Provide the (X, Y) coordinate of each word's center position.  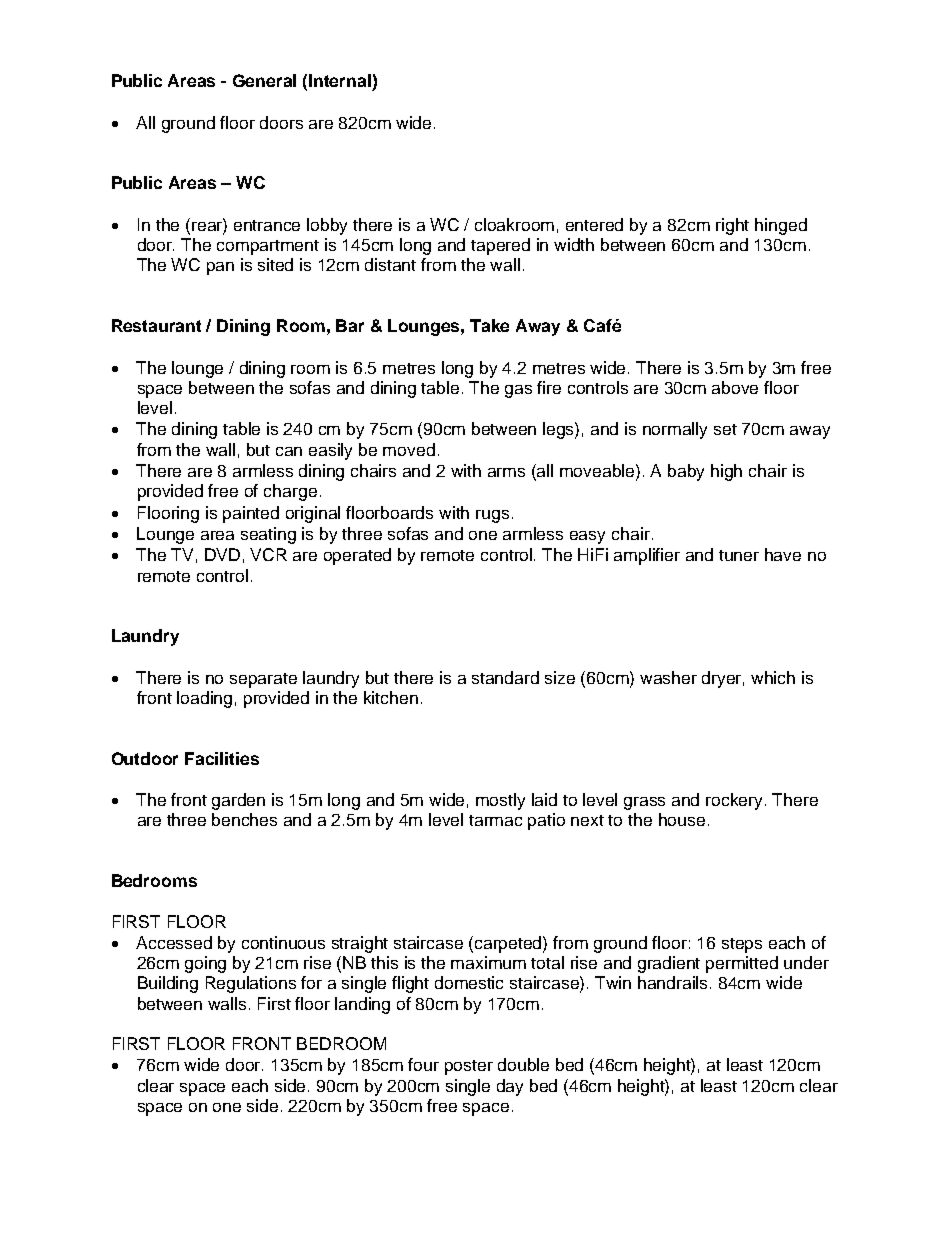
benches (244, 819)
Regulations (251, 984)
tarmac (495, 820)
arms (506, 472)
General (264, 80)
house (682, 819)
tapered (500, 246)
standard (505, 677)
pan (220, 268)
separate (263, 680)
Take (489, 325)
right (732, 226)
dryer (723, 679)
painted (251, 514)
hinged (781, 226)
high (726, 472)
